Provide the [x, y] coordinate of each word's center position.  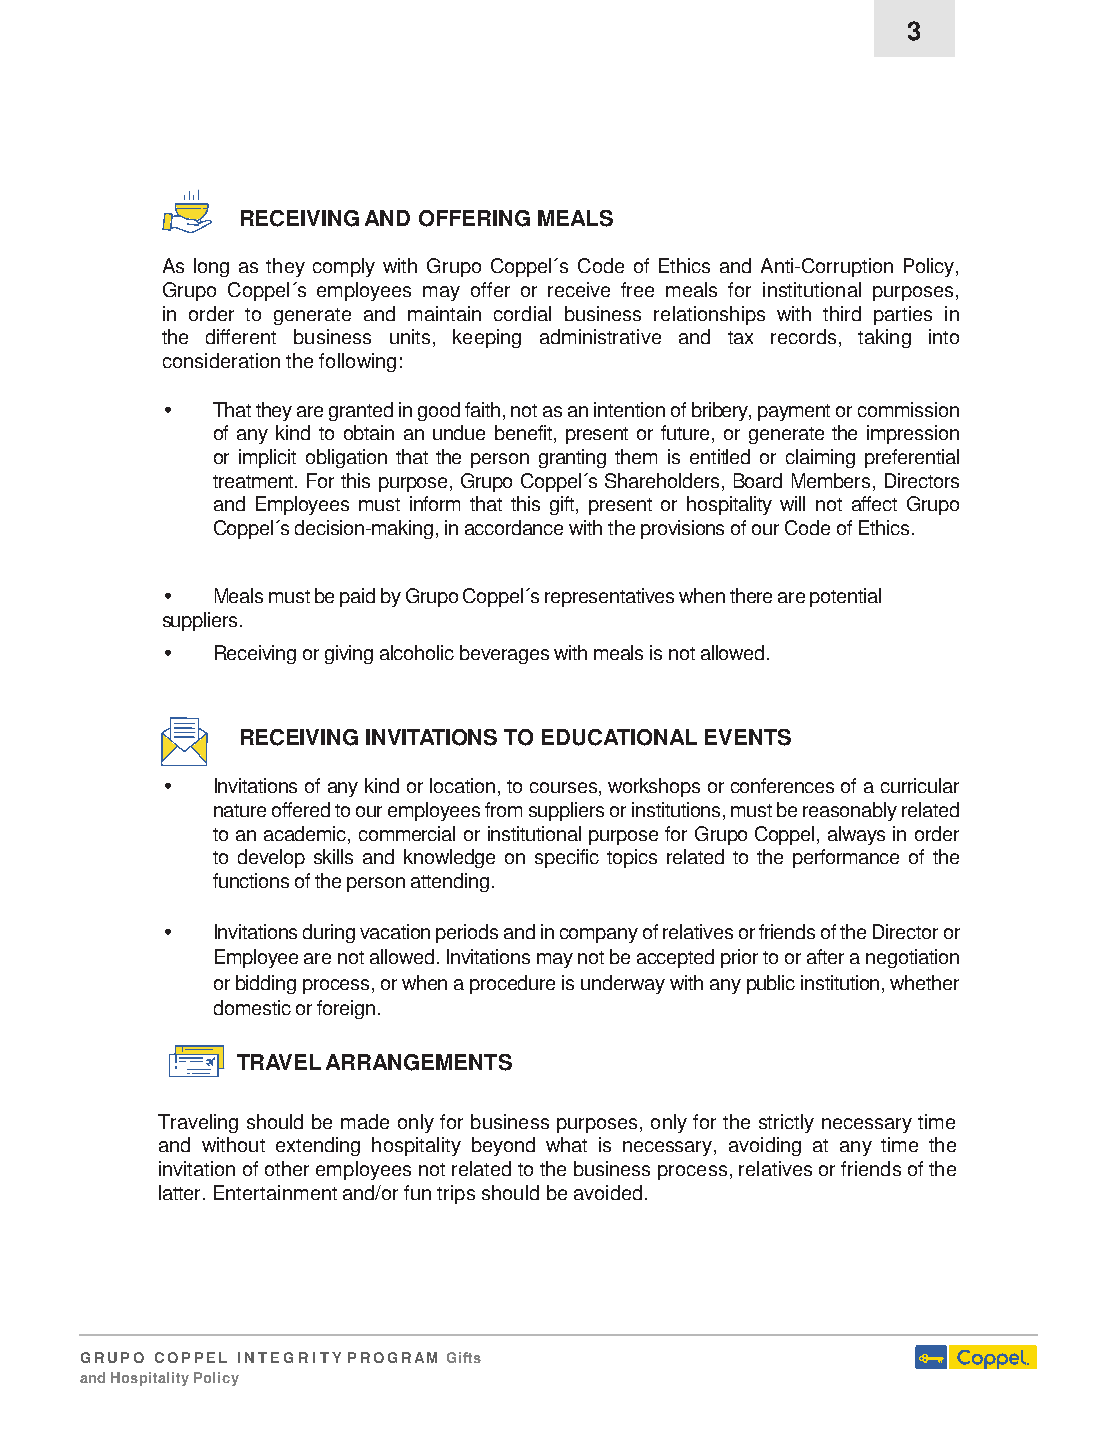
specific [567, 858]
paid [357, 597]
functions [251, 880]
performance [846, 858]
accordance [514, 527]
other [287, 1168]
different [241, 336]
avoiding [765, 1146]
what [566, 1144]
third [842, 313]
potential [845, 597]
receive [579, 289]
